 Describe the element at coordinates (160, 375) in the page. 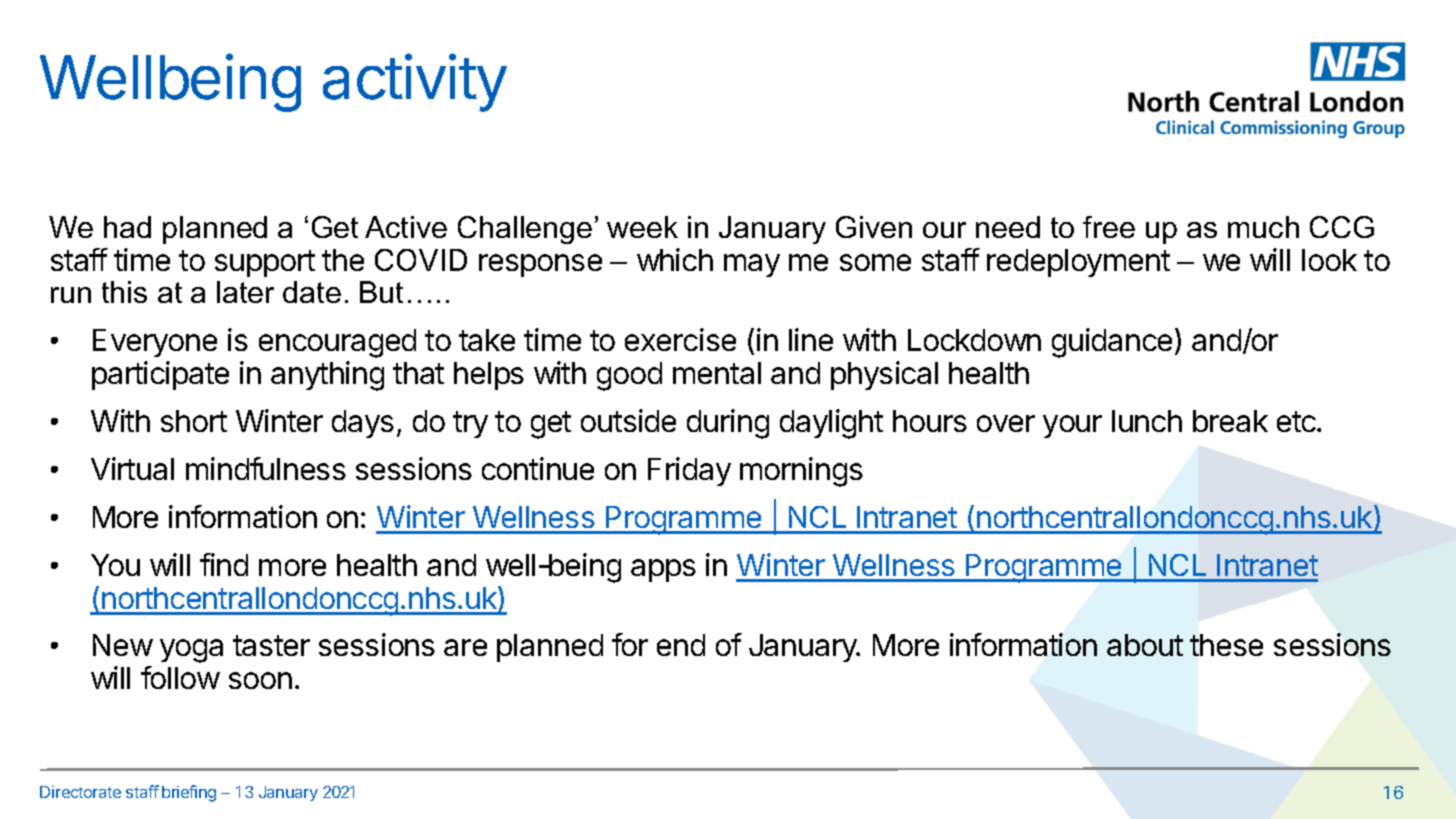

I see `participate` at that location.
